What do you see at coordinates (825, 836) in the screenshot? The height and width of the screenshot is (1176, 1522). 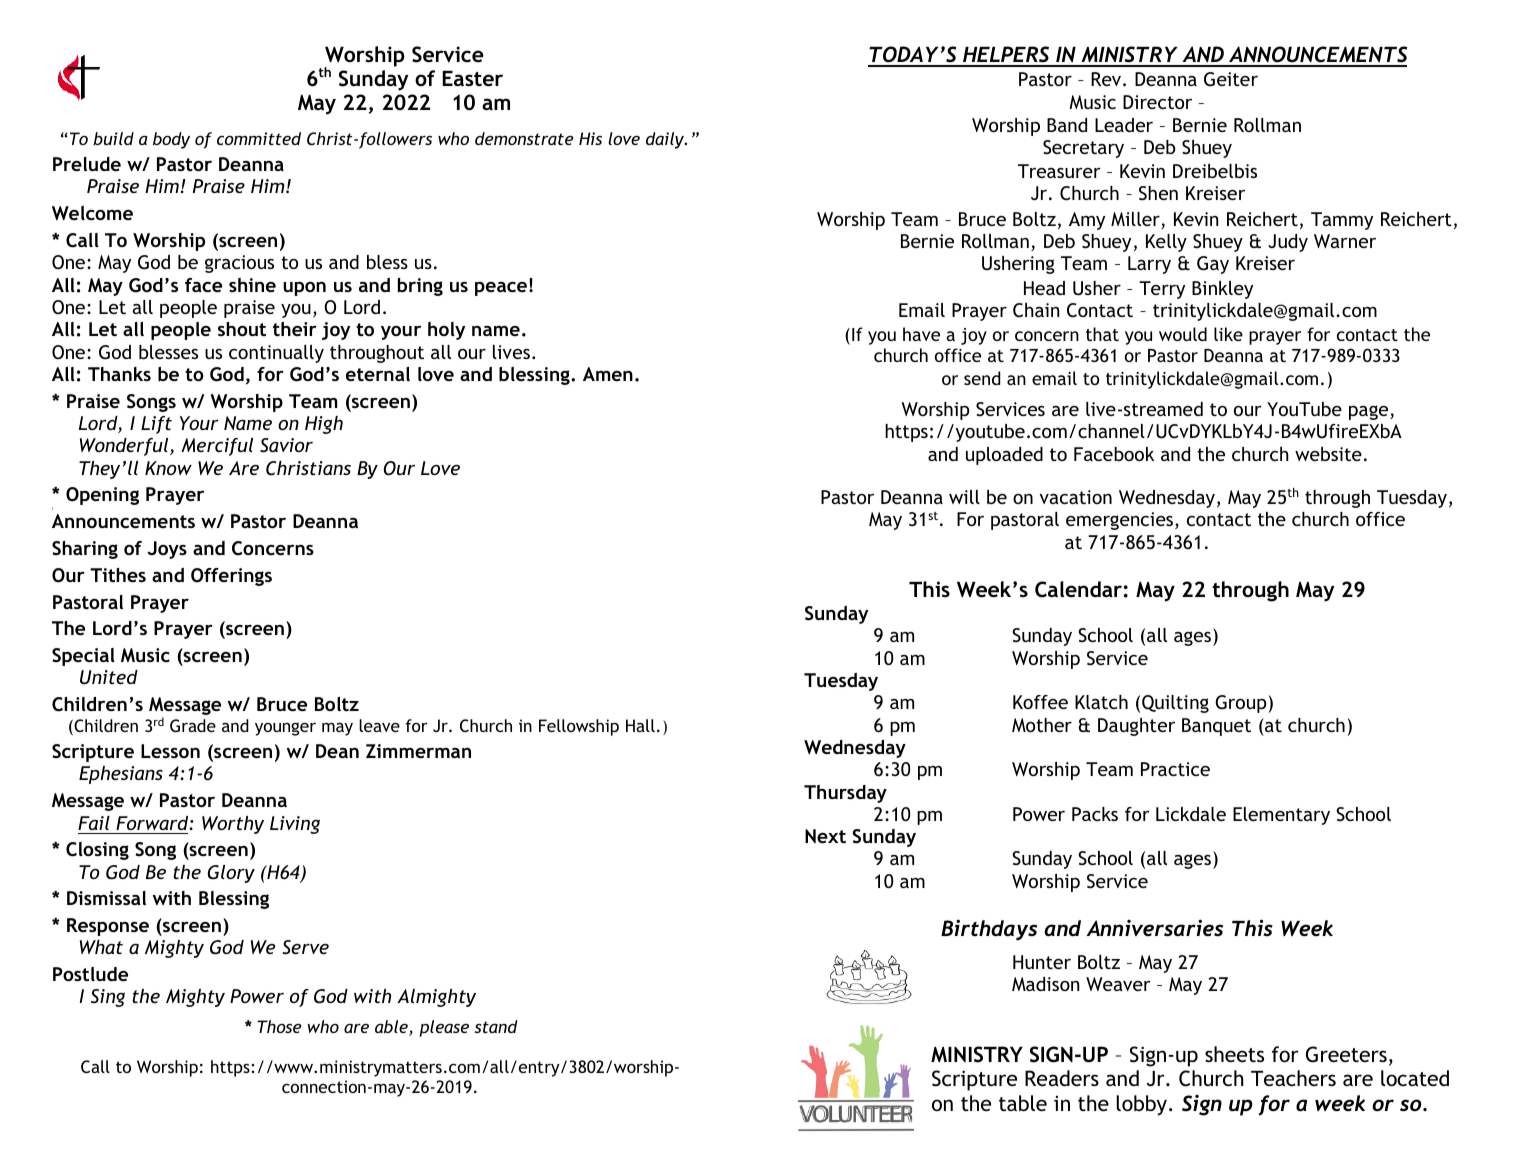 I see `Next` at bounding box center [825, 836].
